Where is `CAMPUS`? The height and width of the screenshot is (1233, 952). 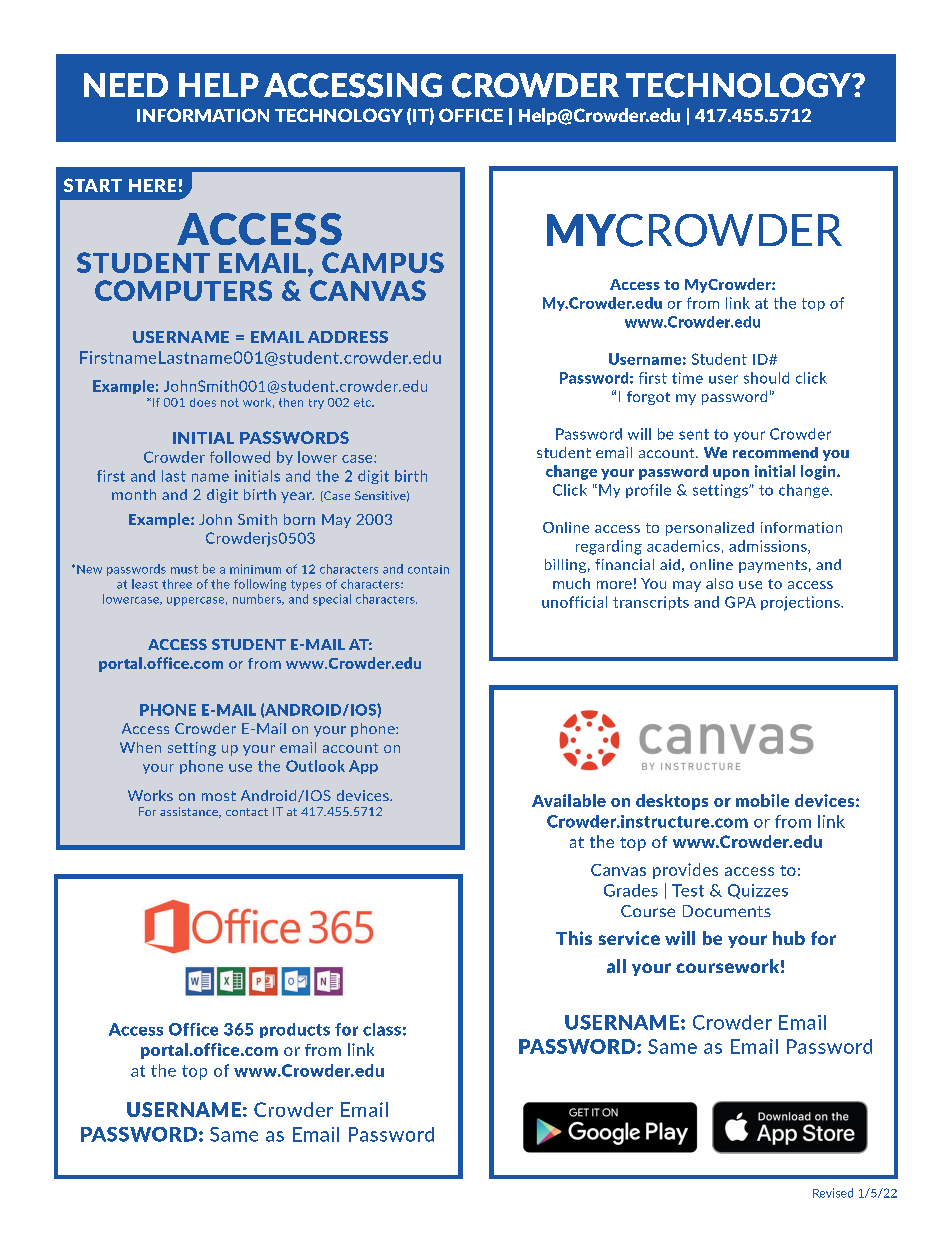
CAMPUS is located at coordinates (383, 262).
